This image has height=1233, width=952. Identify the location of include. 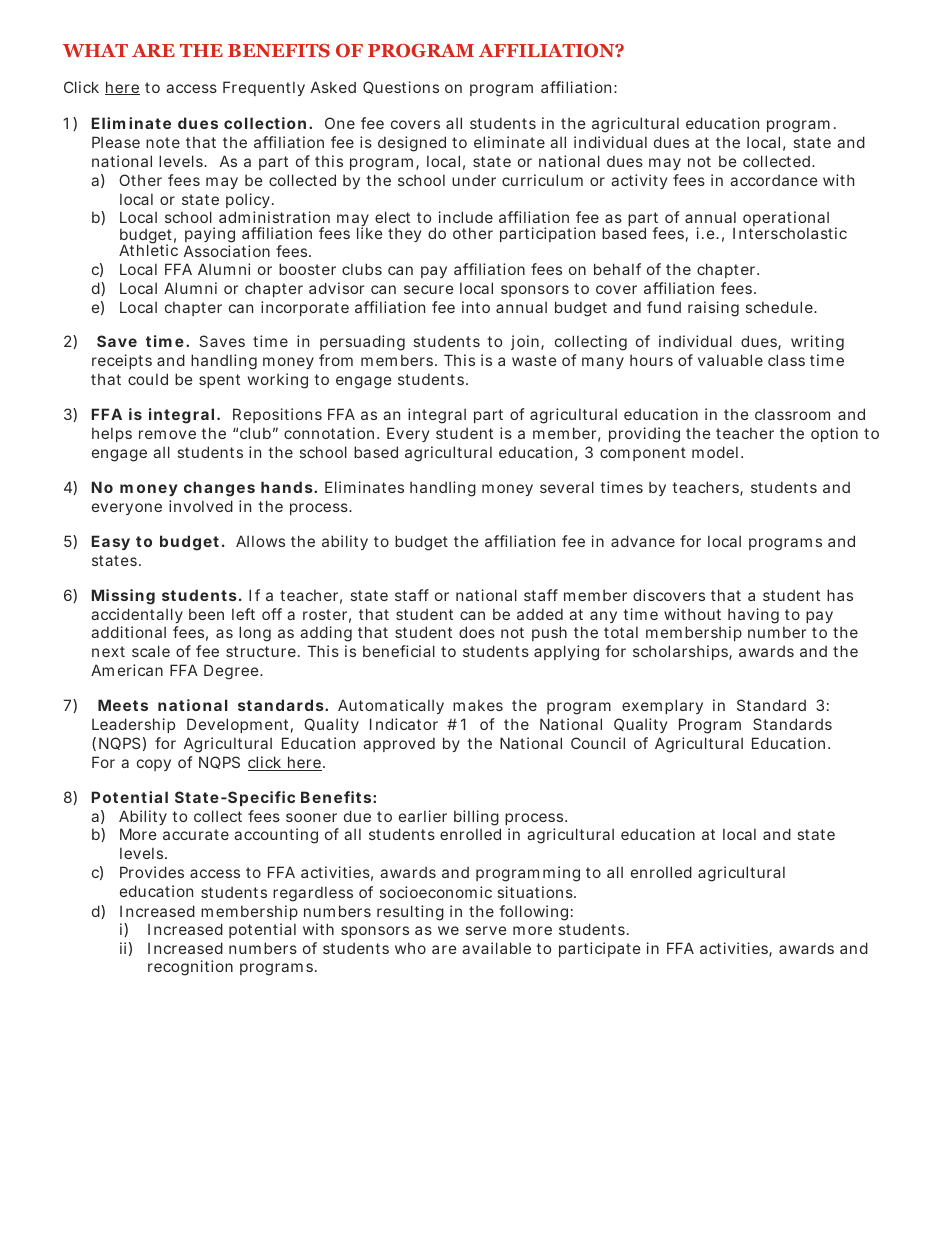
(466, 217).
